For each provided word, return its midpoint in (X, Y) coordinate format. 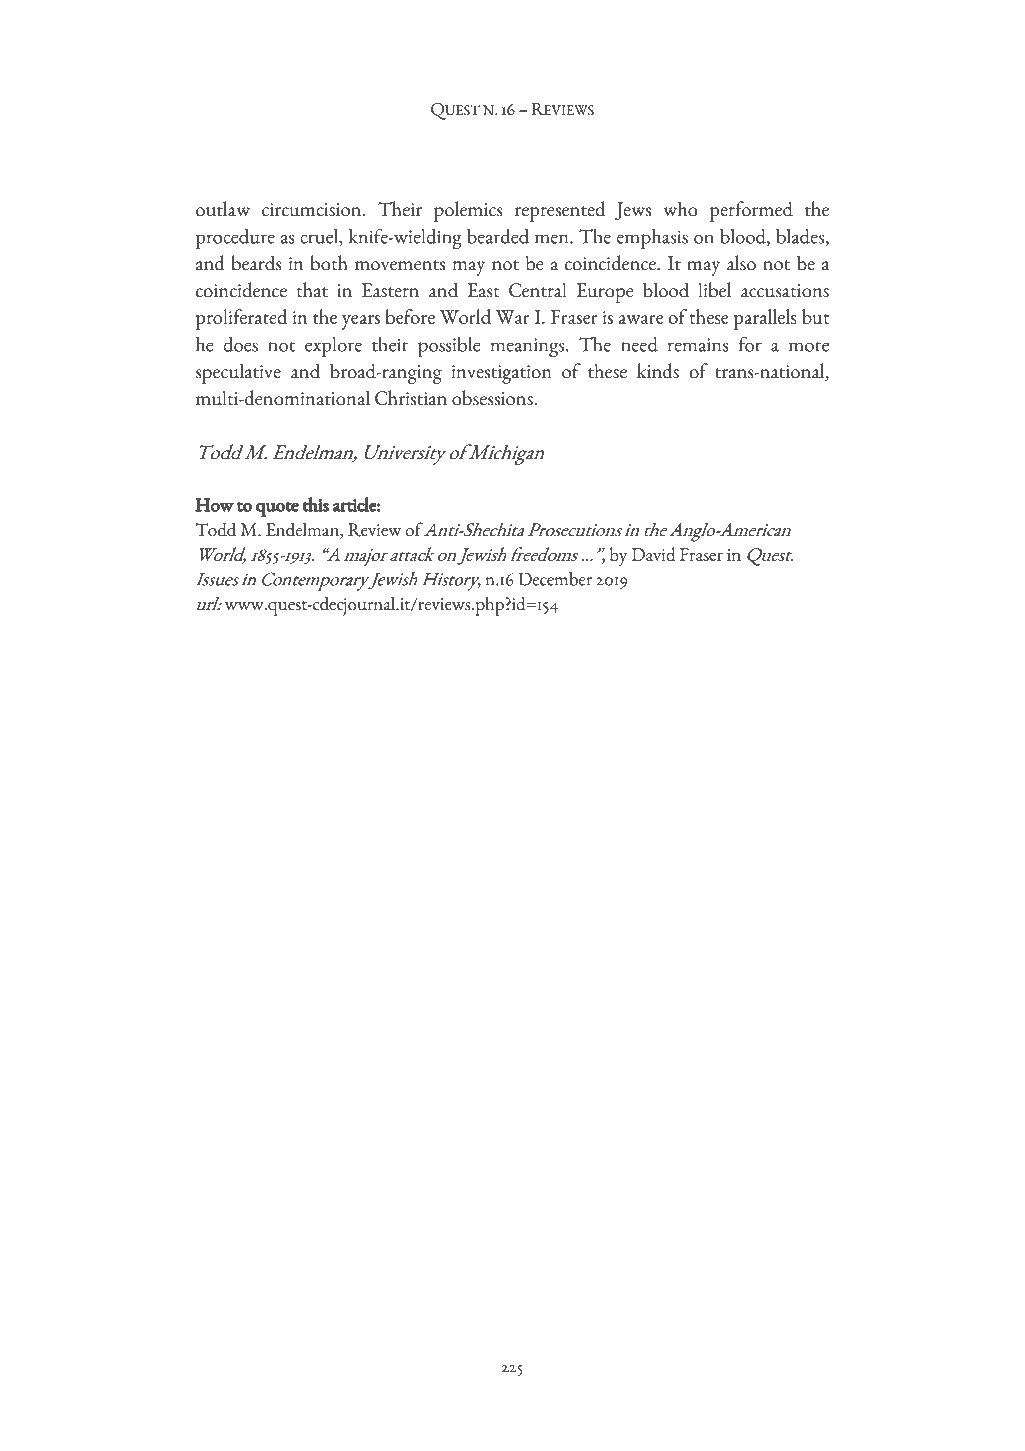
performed (751, 211)
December (555, 579)
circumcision (313, 210)
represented (560, 211)
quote (277, 509)
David (654, 554)
